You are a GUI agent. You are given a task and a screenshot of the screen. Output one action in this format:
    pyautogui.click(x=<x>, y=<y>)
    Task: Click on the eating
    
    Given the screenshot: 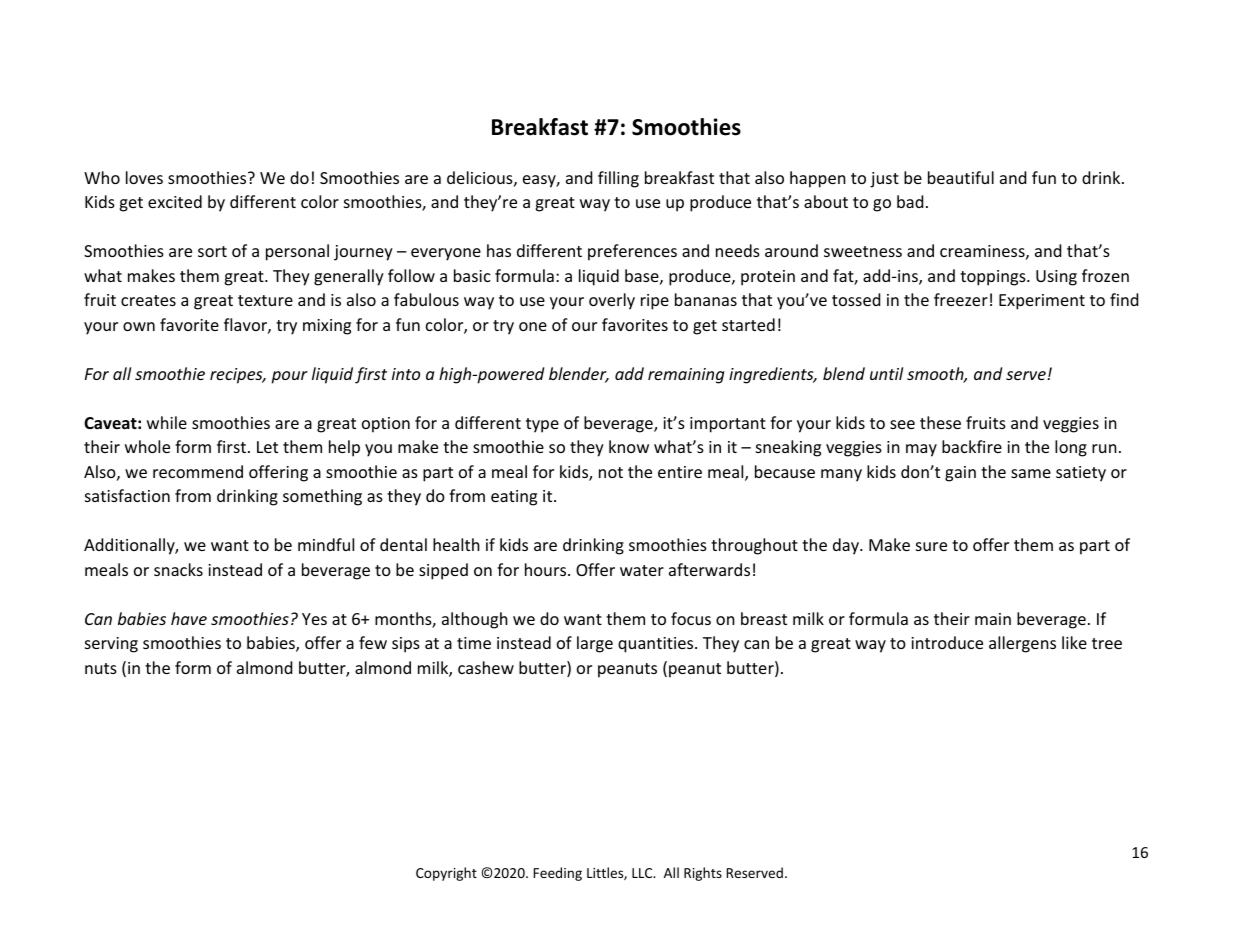 What is the action you would take?
    pyautogui.click(x=514, y=498)
